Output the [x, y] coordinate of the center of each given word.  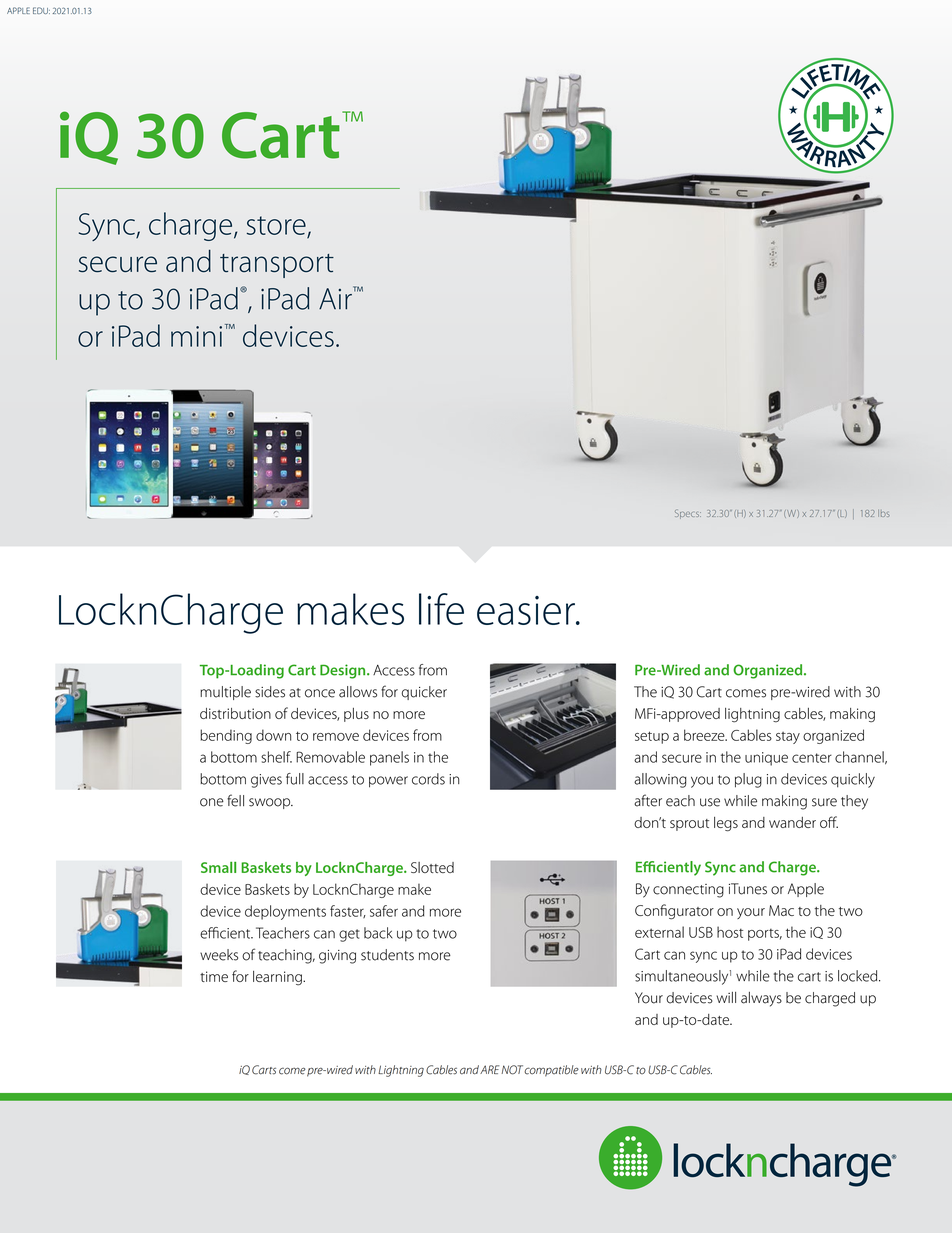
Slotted [432, 867]
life [441, 609]
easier [527, 610]
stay [788, 738]
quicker [424, 693]
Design [344, 671]
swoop [270, 803]
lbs [884, 513]
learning [278, 978]
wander [792, 822]
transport [277, 266]
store [276, 225]
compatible [551, 1071]
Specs [688, 514]
